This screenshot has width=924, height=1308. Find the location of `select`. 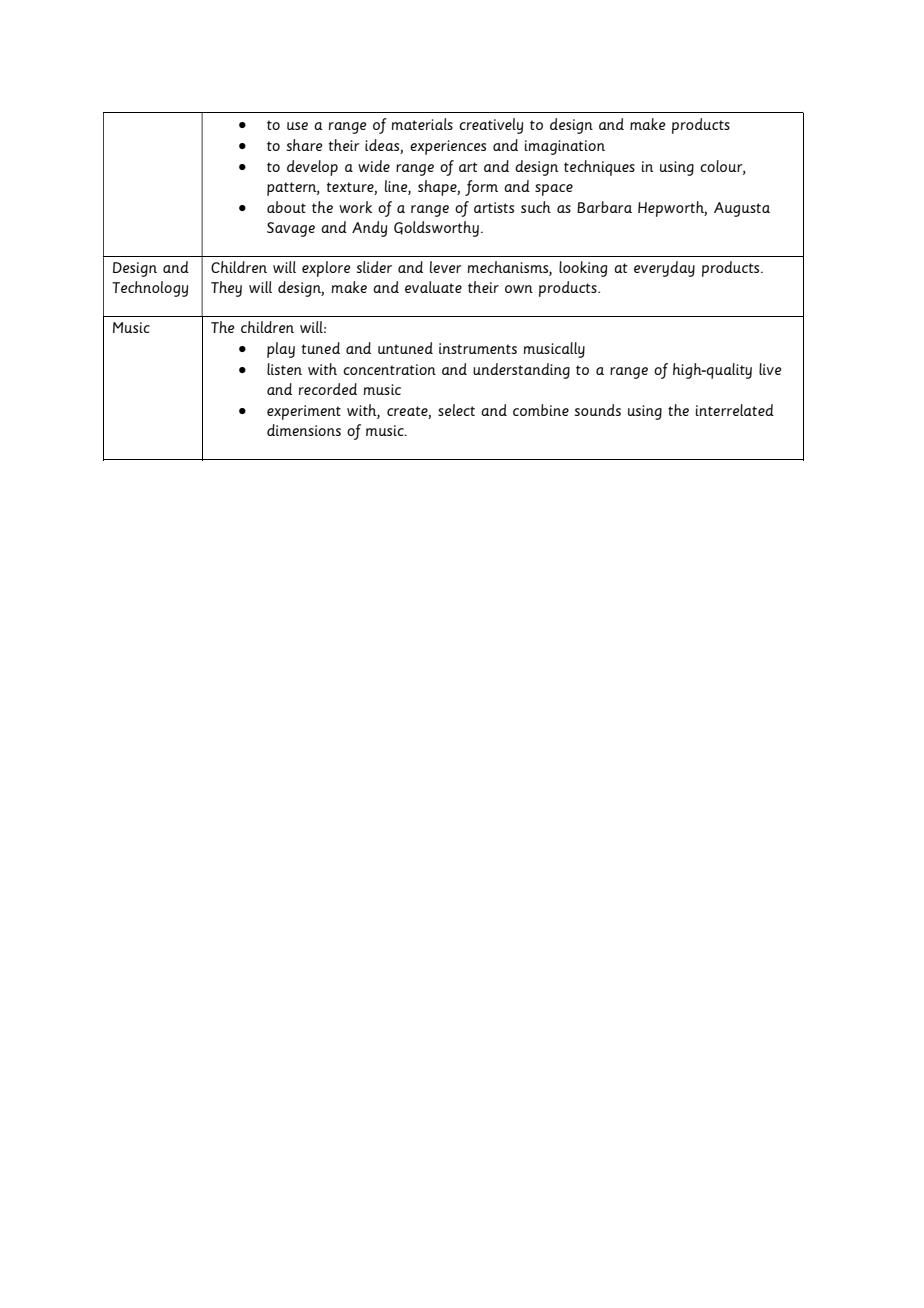

select is located at coordinates (456, 410).
